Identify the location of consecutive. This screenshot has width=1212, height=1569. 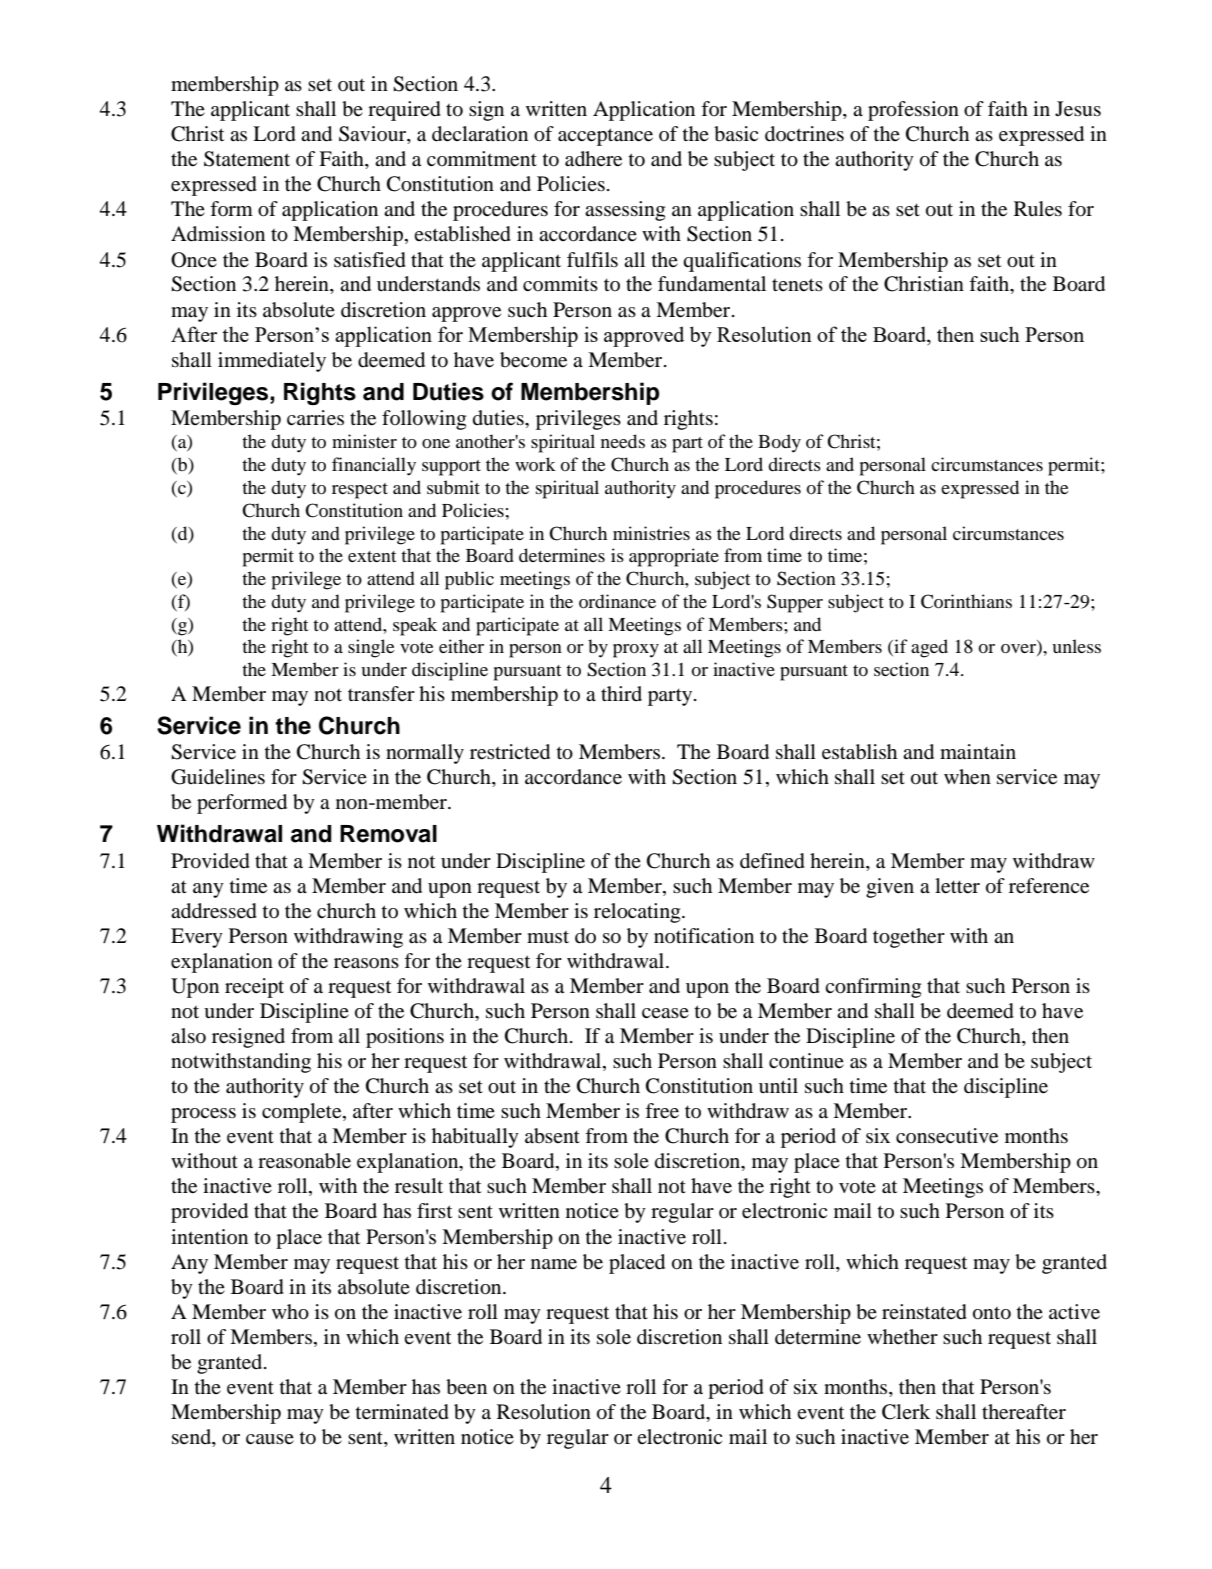
(947, 1136).
